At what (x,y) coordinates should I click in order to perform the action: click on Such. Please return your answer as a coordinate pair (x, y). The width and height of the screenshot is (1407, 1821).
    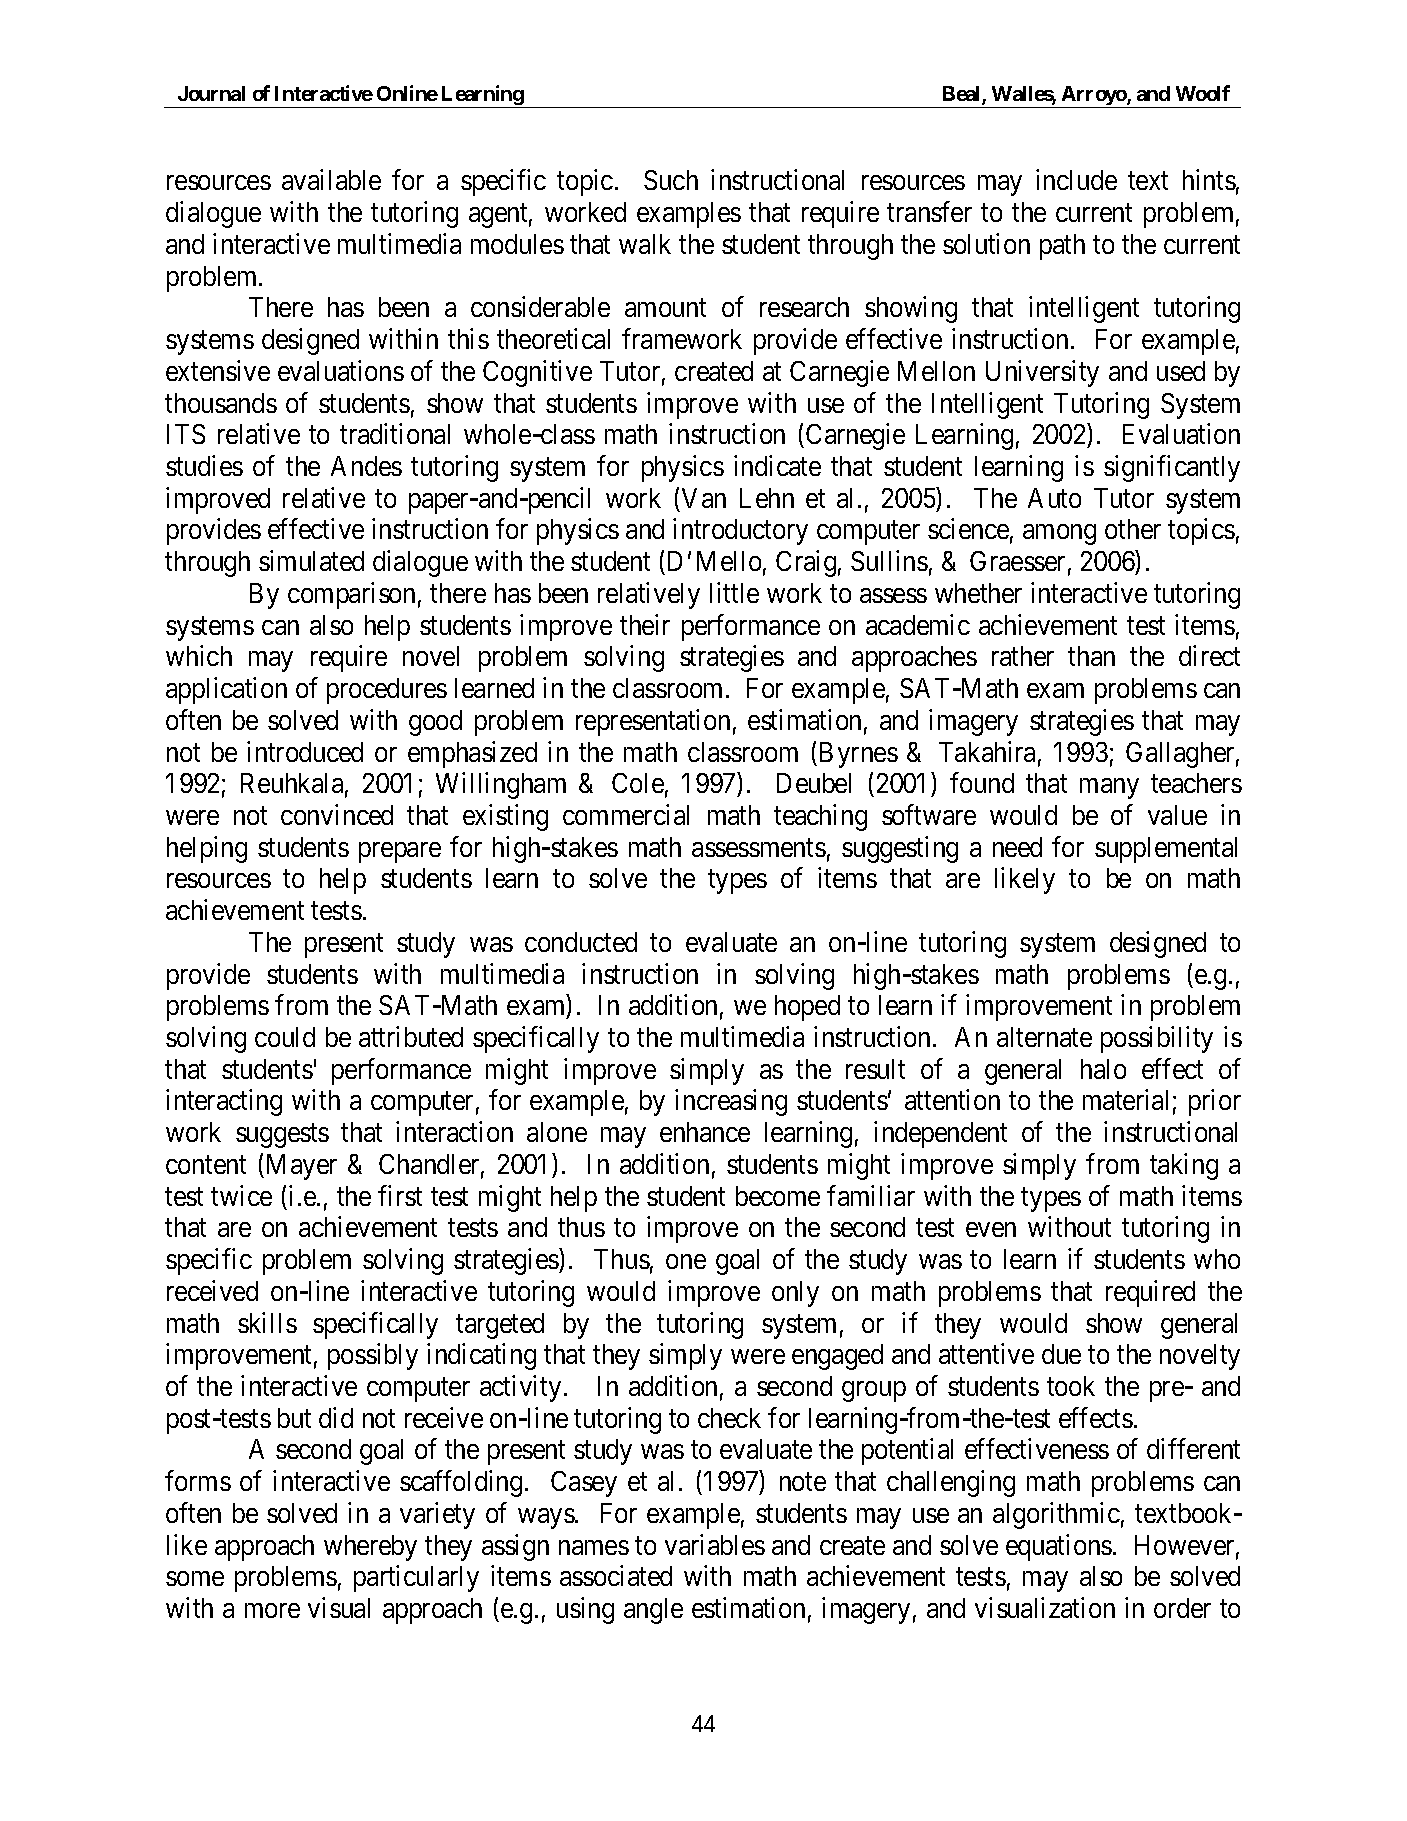
    Looking at the image, I should click on (671, 180).
